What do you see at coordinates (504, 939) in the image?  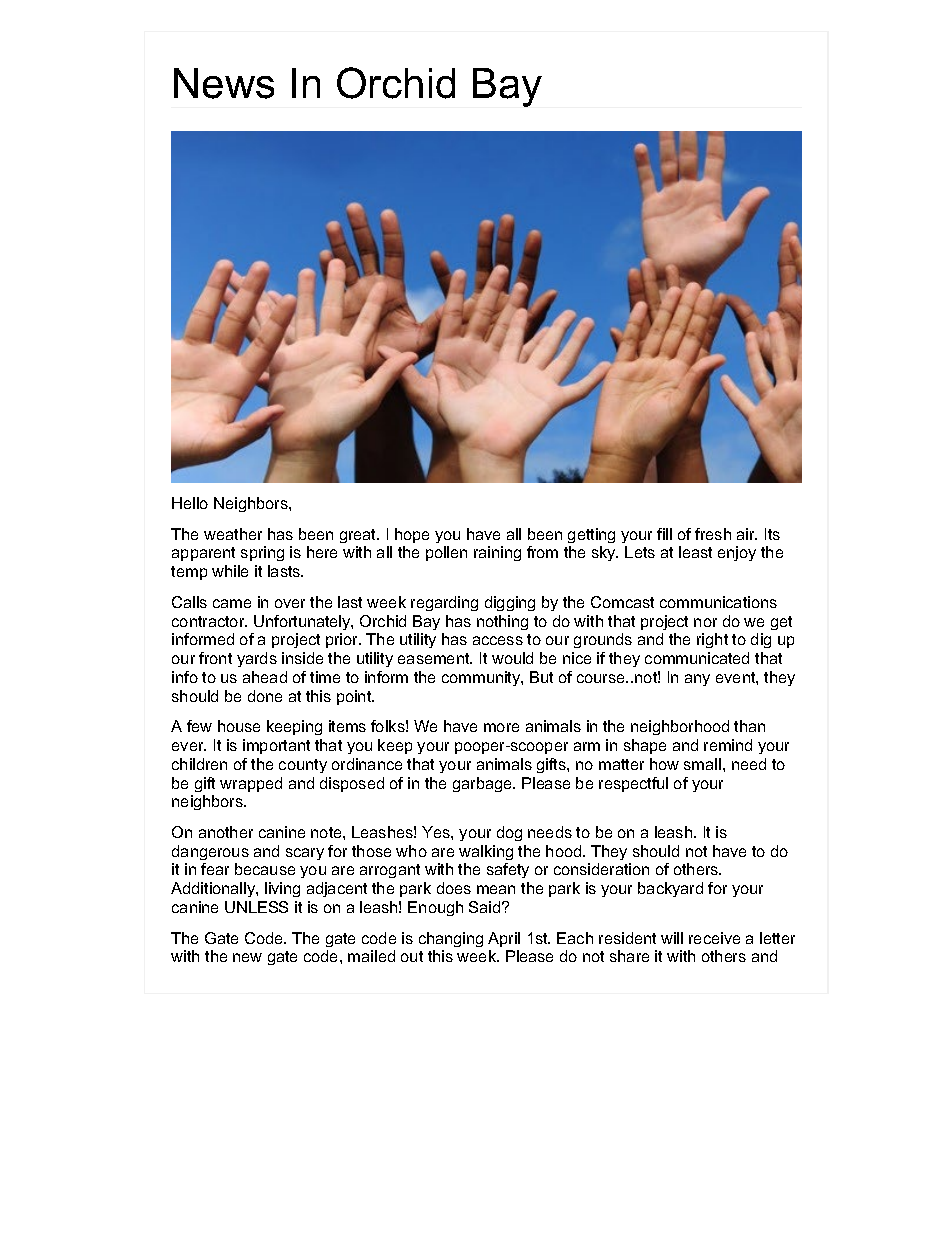 I see `April` at bounding box center [504, 939].
